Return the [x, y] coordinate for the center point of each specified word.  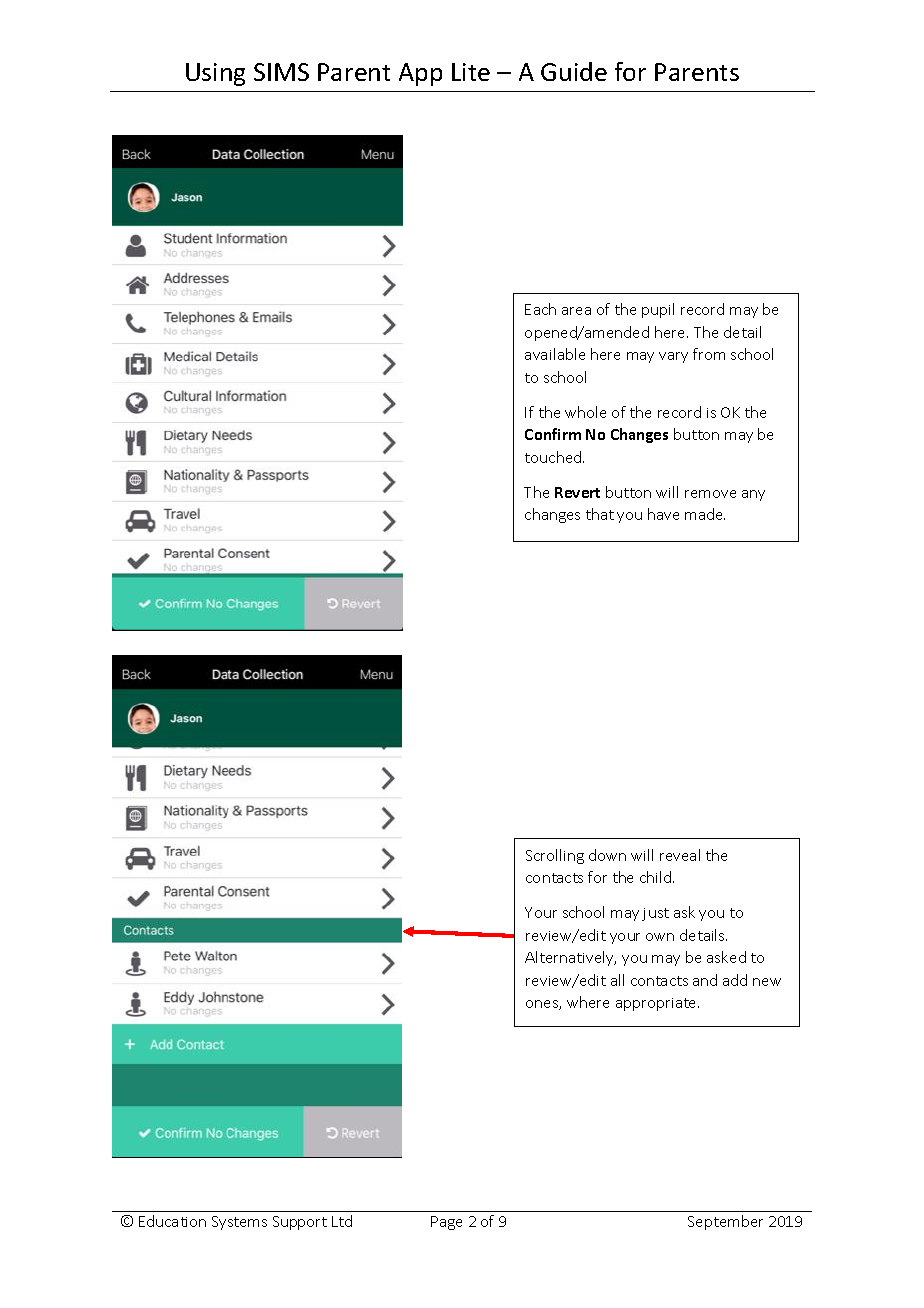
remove [710, 494]
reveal [680, 855]
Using [215, 74]
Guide [574, 71]
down [607, 855]
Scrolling [555, 856]
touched [554, 457]
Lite [471, 72]
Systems [239, 1223]
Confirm [553, 434]
